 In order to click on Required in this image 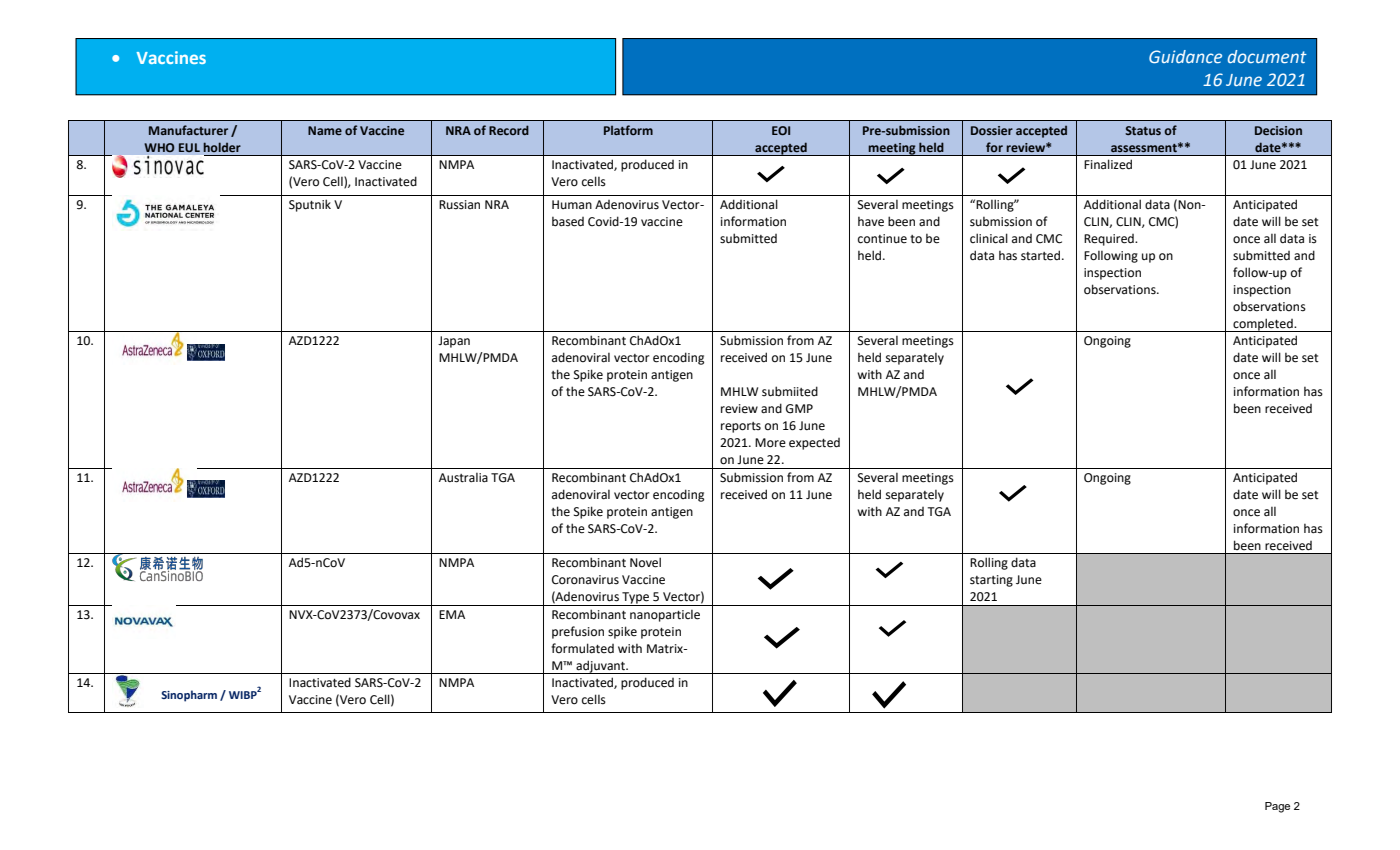, I will do `click(1110, 240)`.
